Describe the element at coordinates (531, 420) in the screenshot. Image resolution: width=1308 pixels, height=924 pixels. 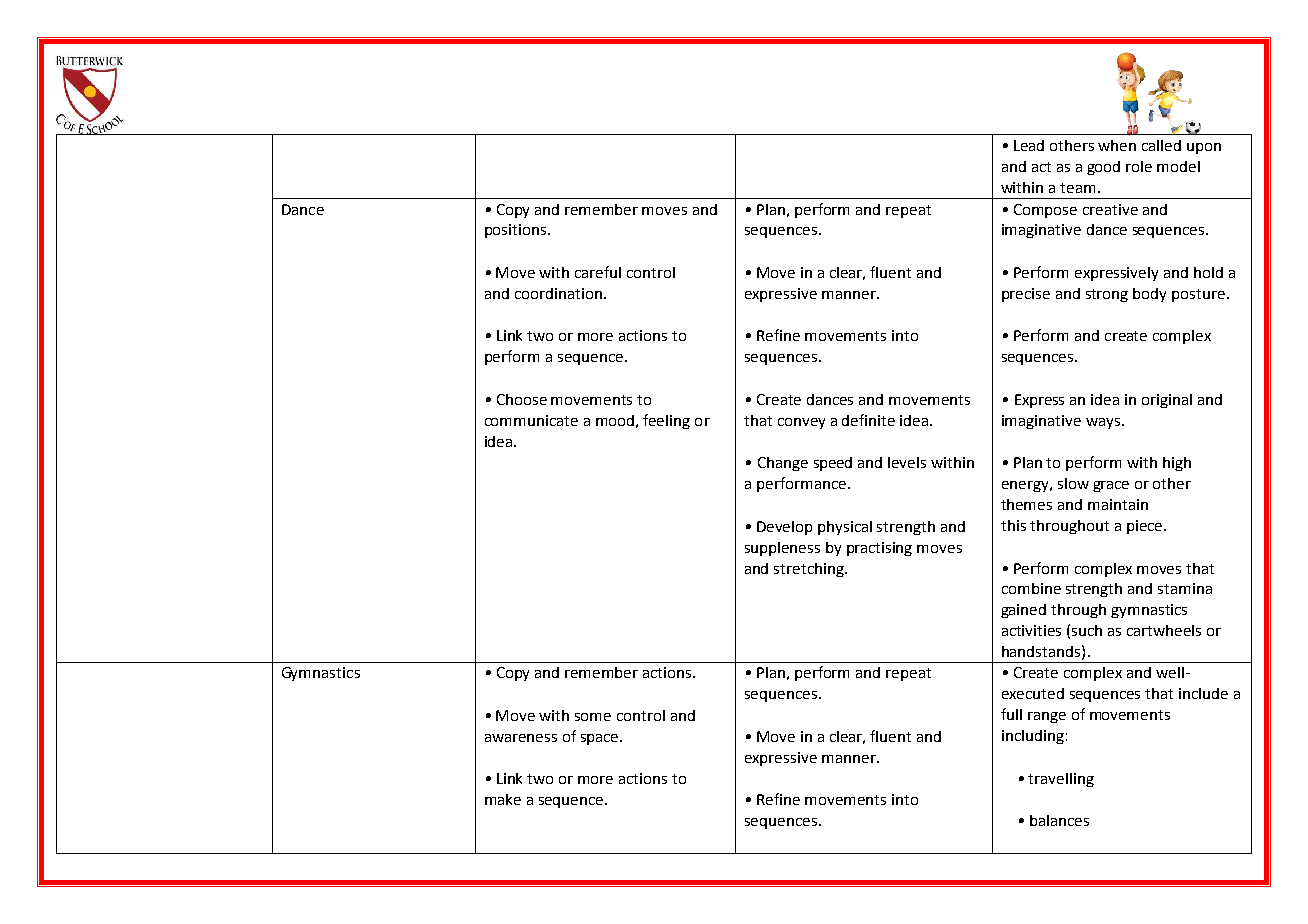
I see `communicate` at that location.
